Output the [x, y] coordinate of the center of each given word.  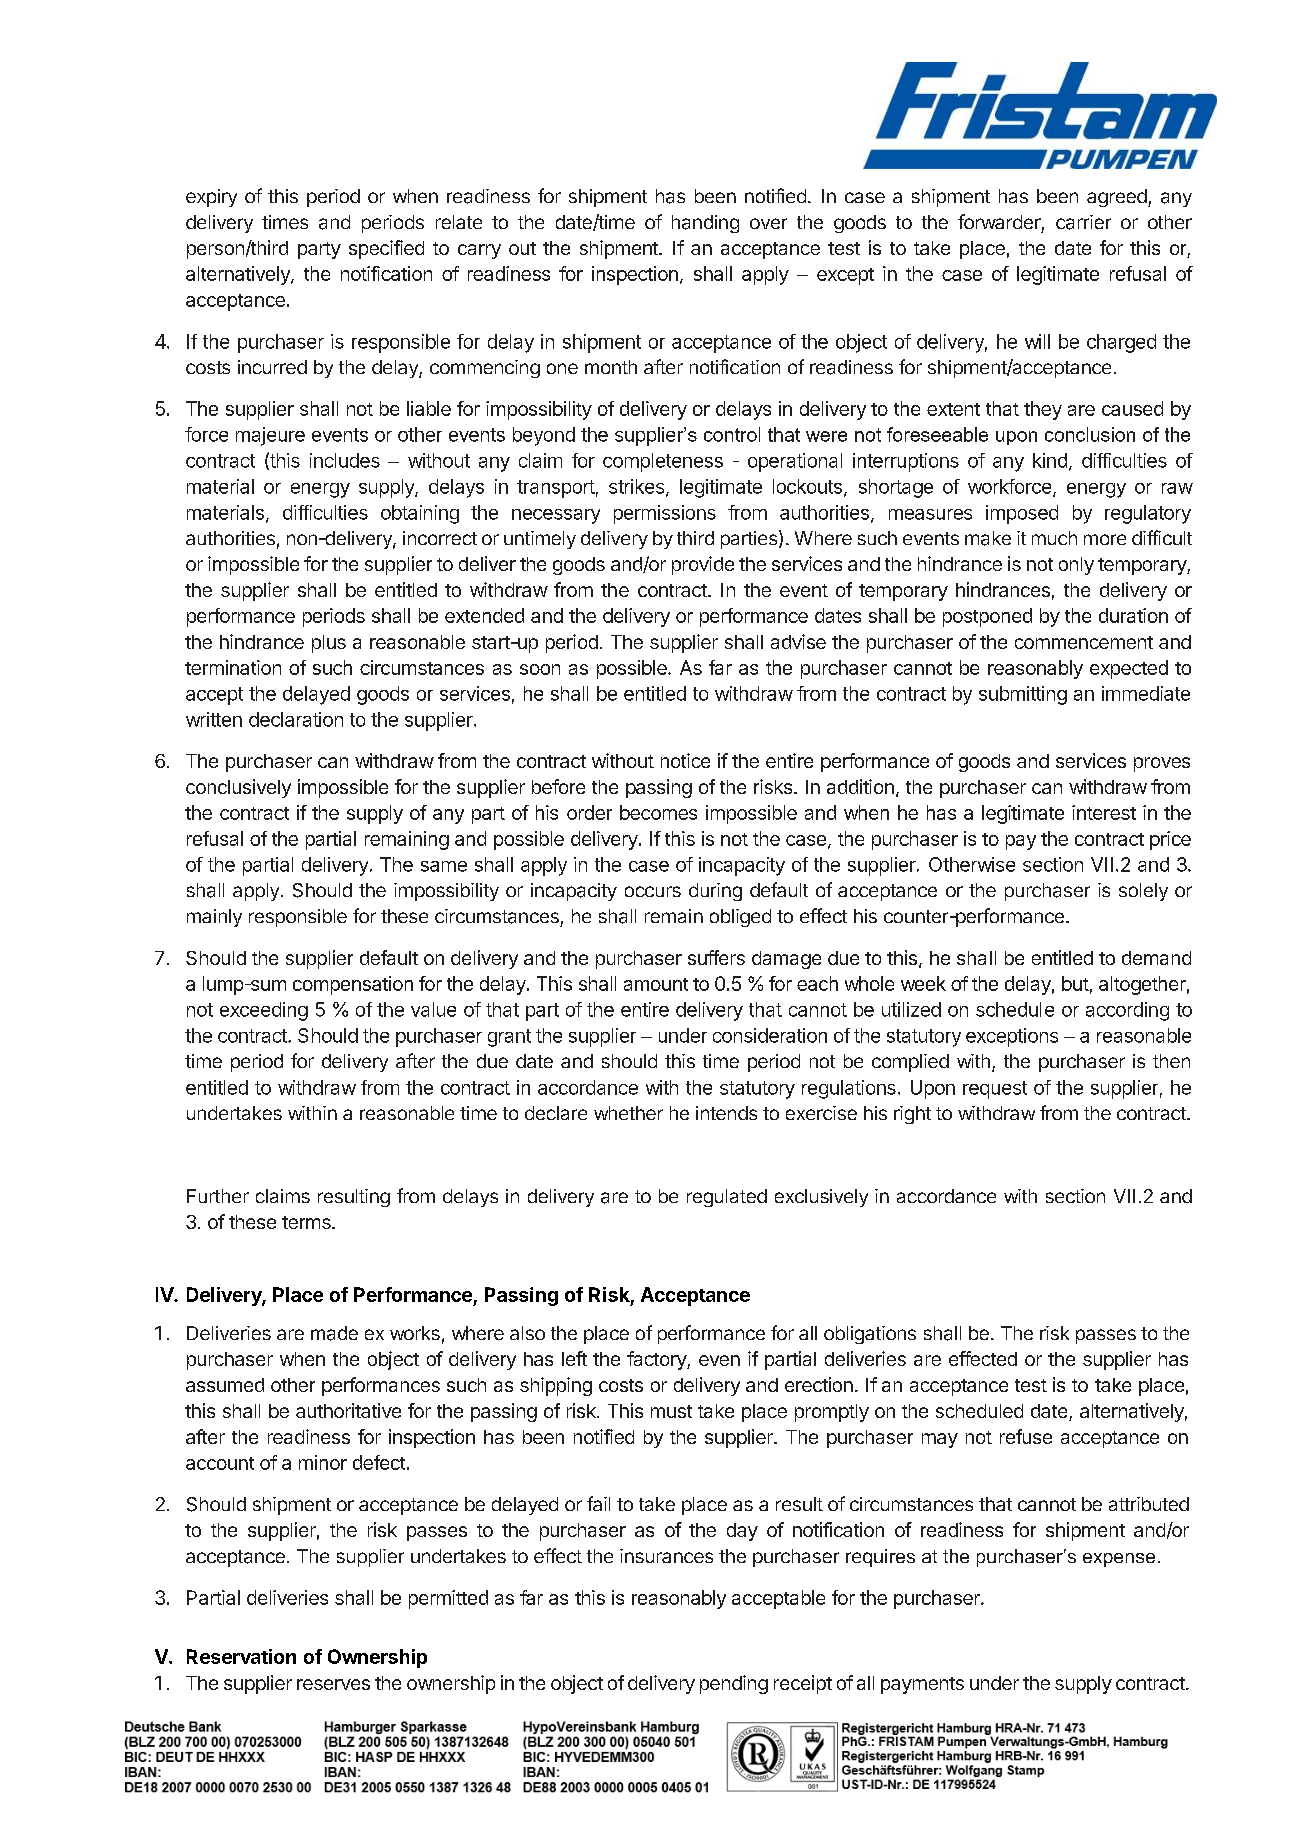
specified [386, 249]
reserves [333, 1684]
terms [307, 1222]
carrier [1083, 222]
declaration [296, 719]
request [995, 1090]
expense [1119, 1560]
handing [705, 224]
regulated [727, 1198]
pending [734, 1684]
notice [685, 760]
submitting [1023, 695]
